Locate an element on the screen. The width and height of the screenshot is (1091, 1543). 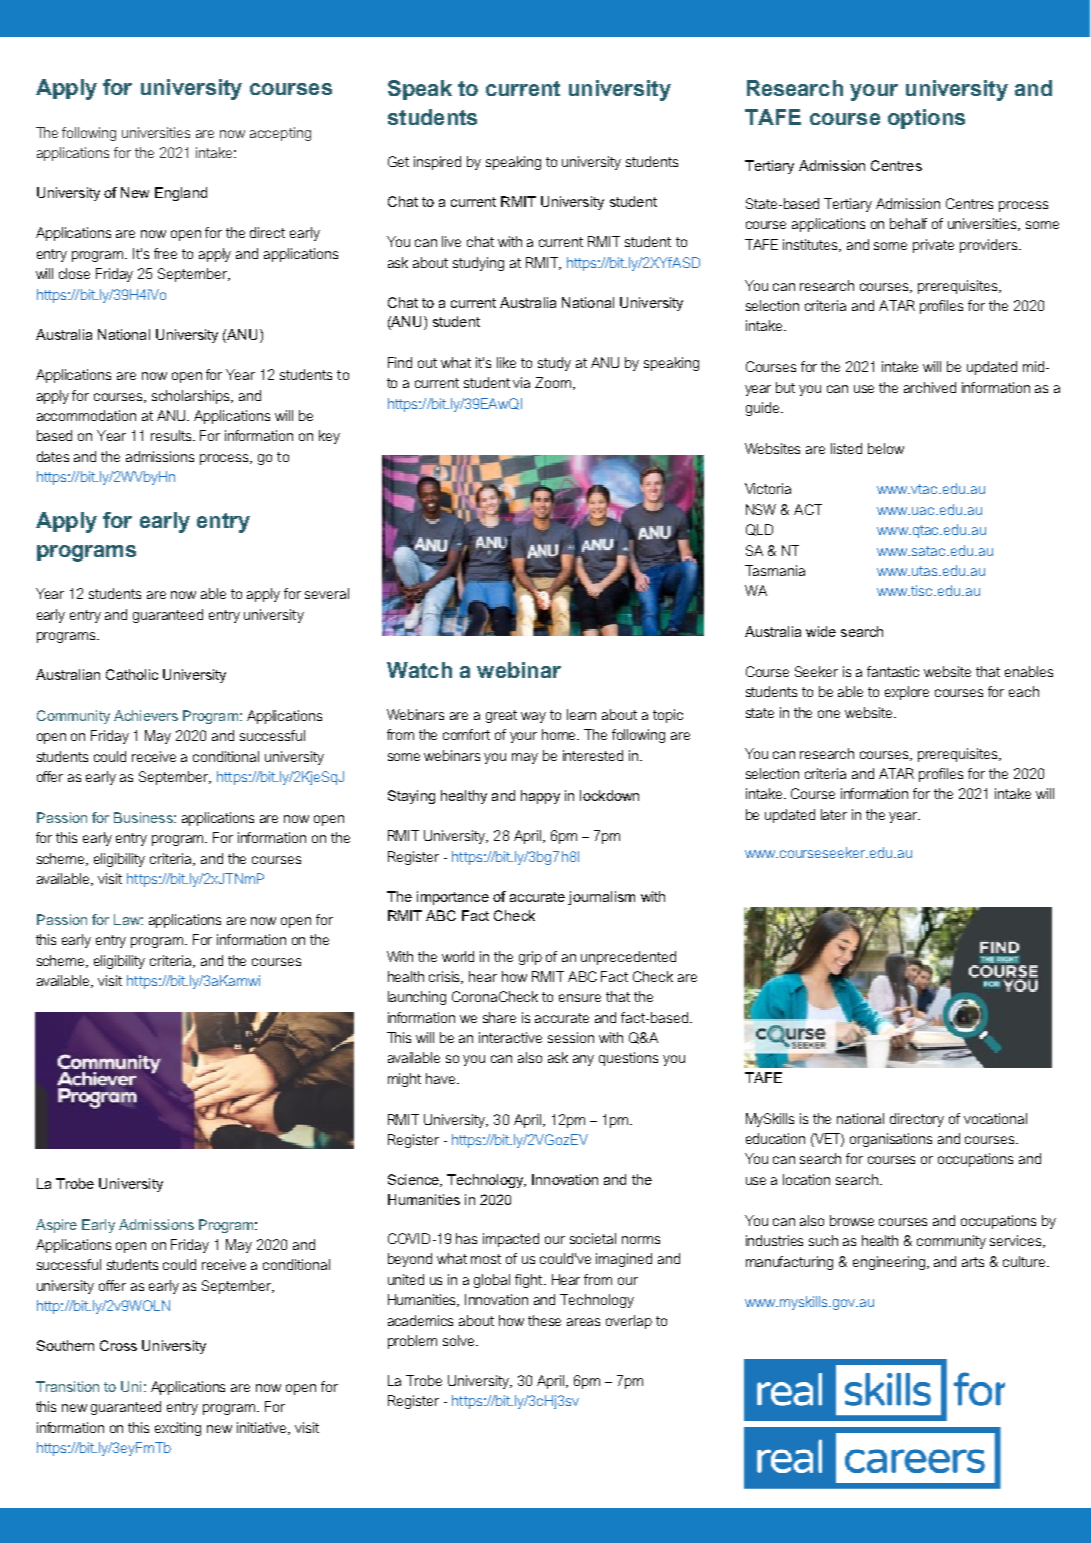
below is located at coordinates (886, 448).
